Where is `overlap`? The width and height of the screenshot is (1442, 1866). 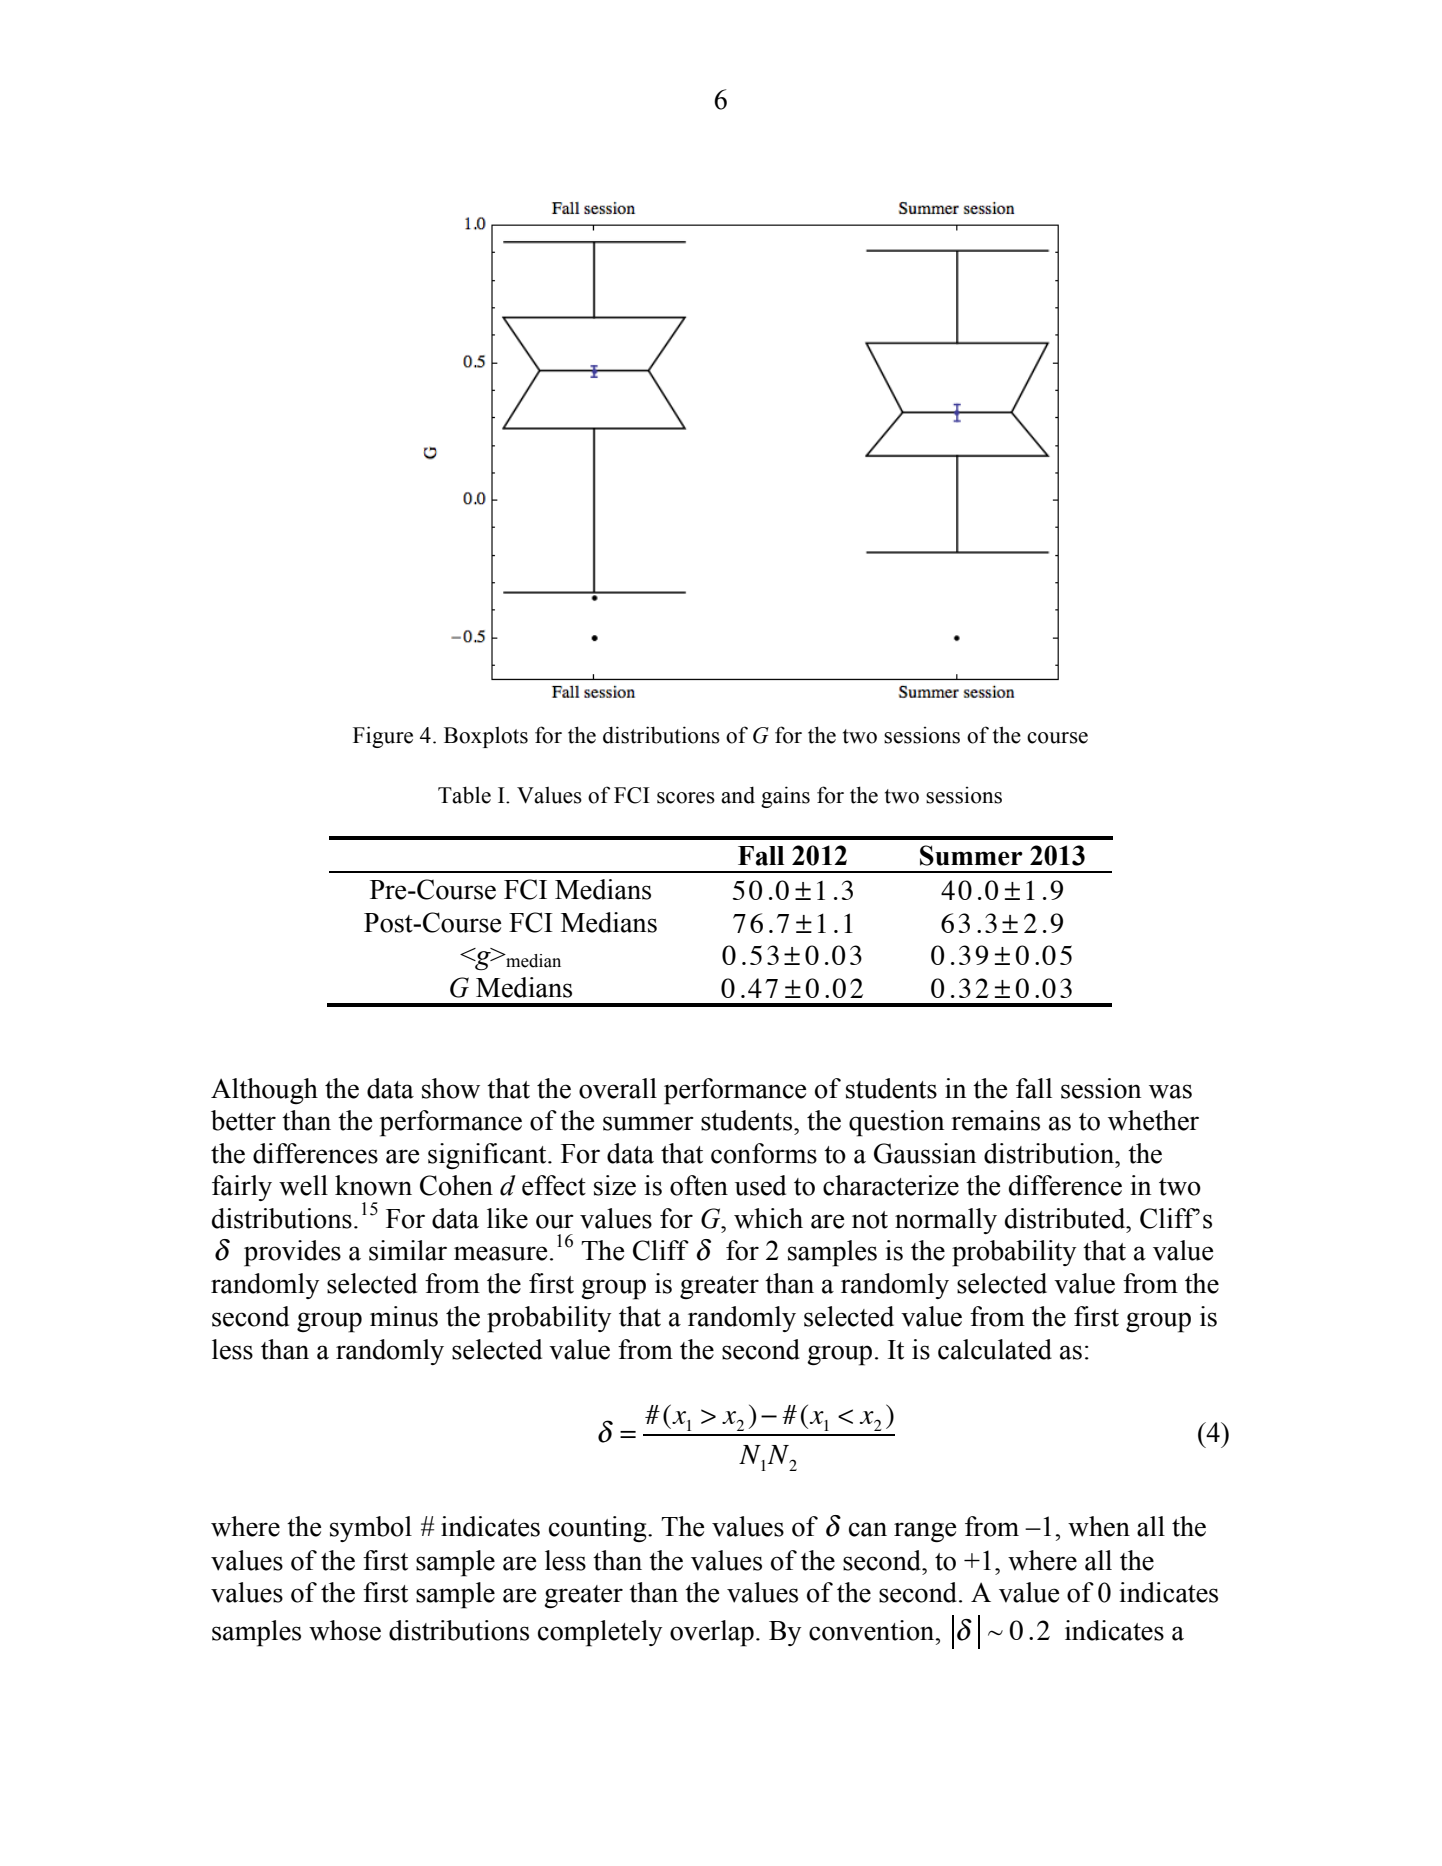 overlap is located at coordinates (712, 1633).
